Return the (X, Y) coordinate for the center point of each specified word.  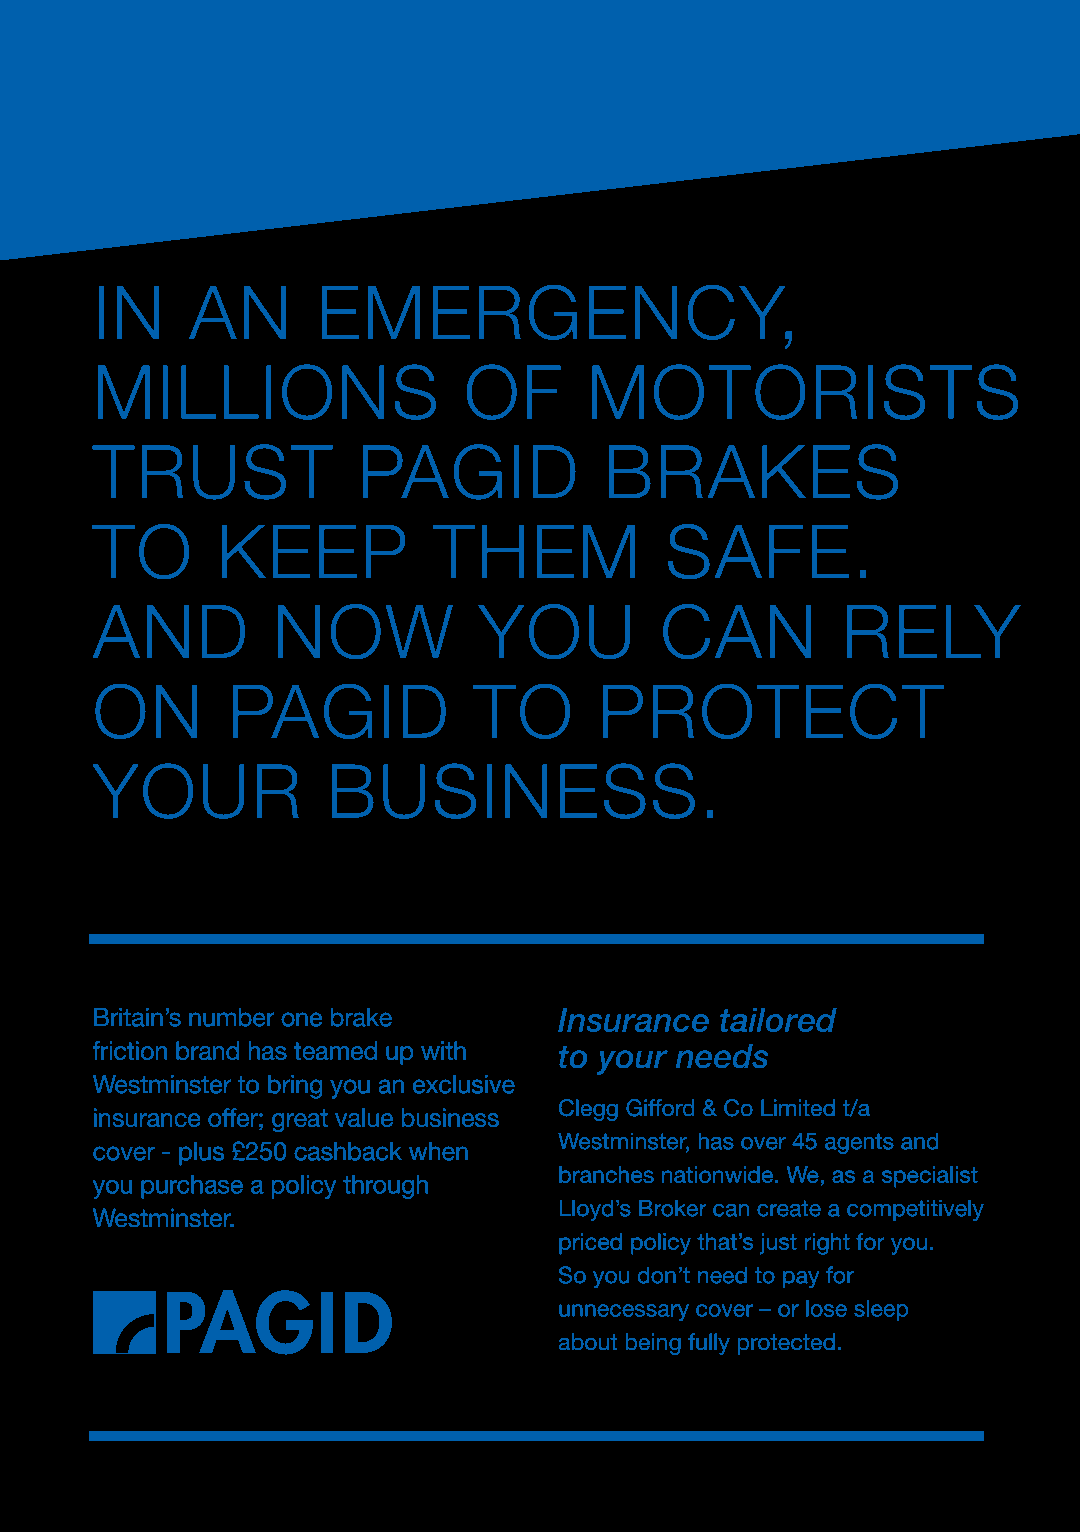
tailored (778, 1020)
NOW (365, 631)
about (588, 1342)
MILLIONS (267, 392)
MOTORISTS (805, 392)
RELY (934, 631)
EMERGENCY (555, 312)
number (232, 1017)
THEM (534, 551)
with (443, 1050)
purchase (192, 1187)
